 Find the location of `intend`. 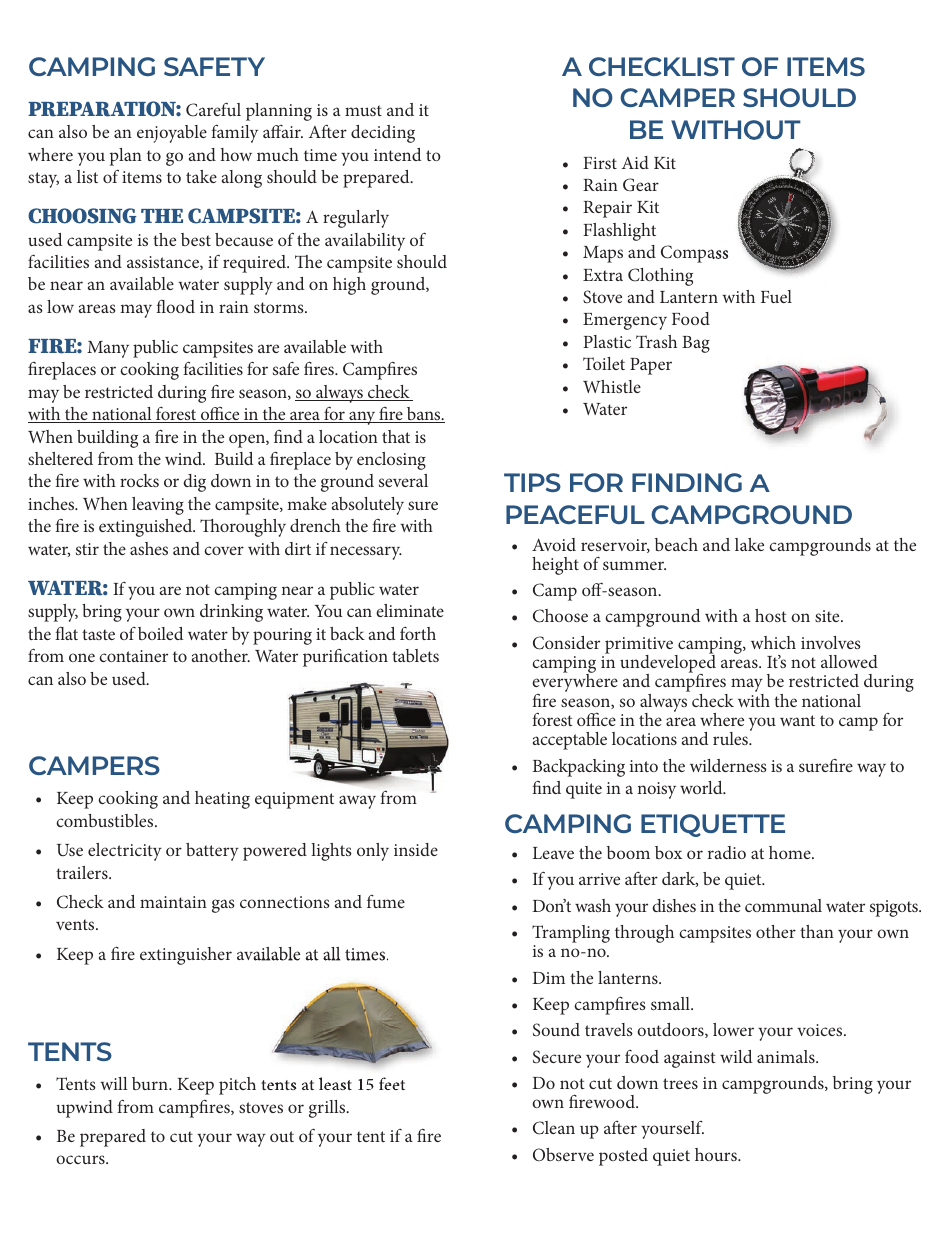

intend is located at coordinates (397, 154).
